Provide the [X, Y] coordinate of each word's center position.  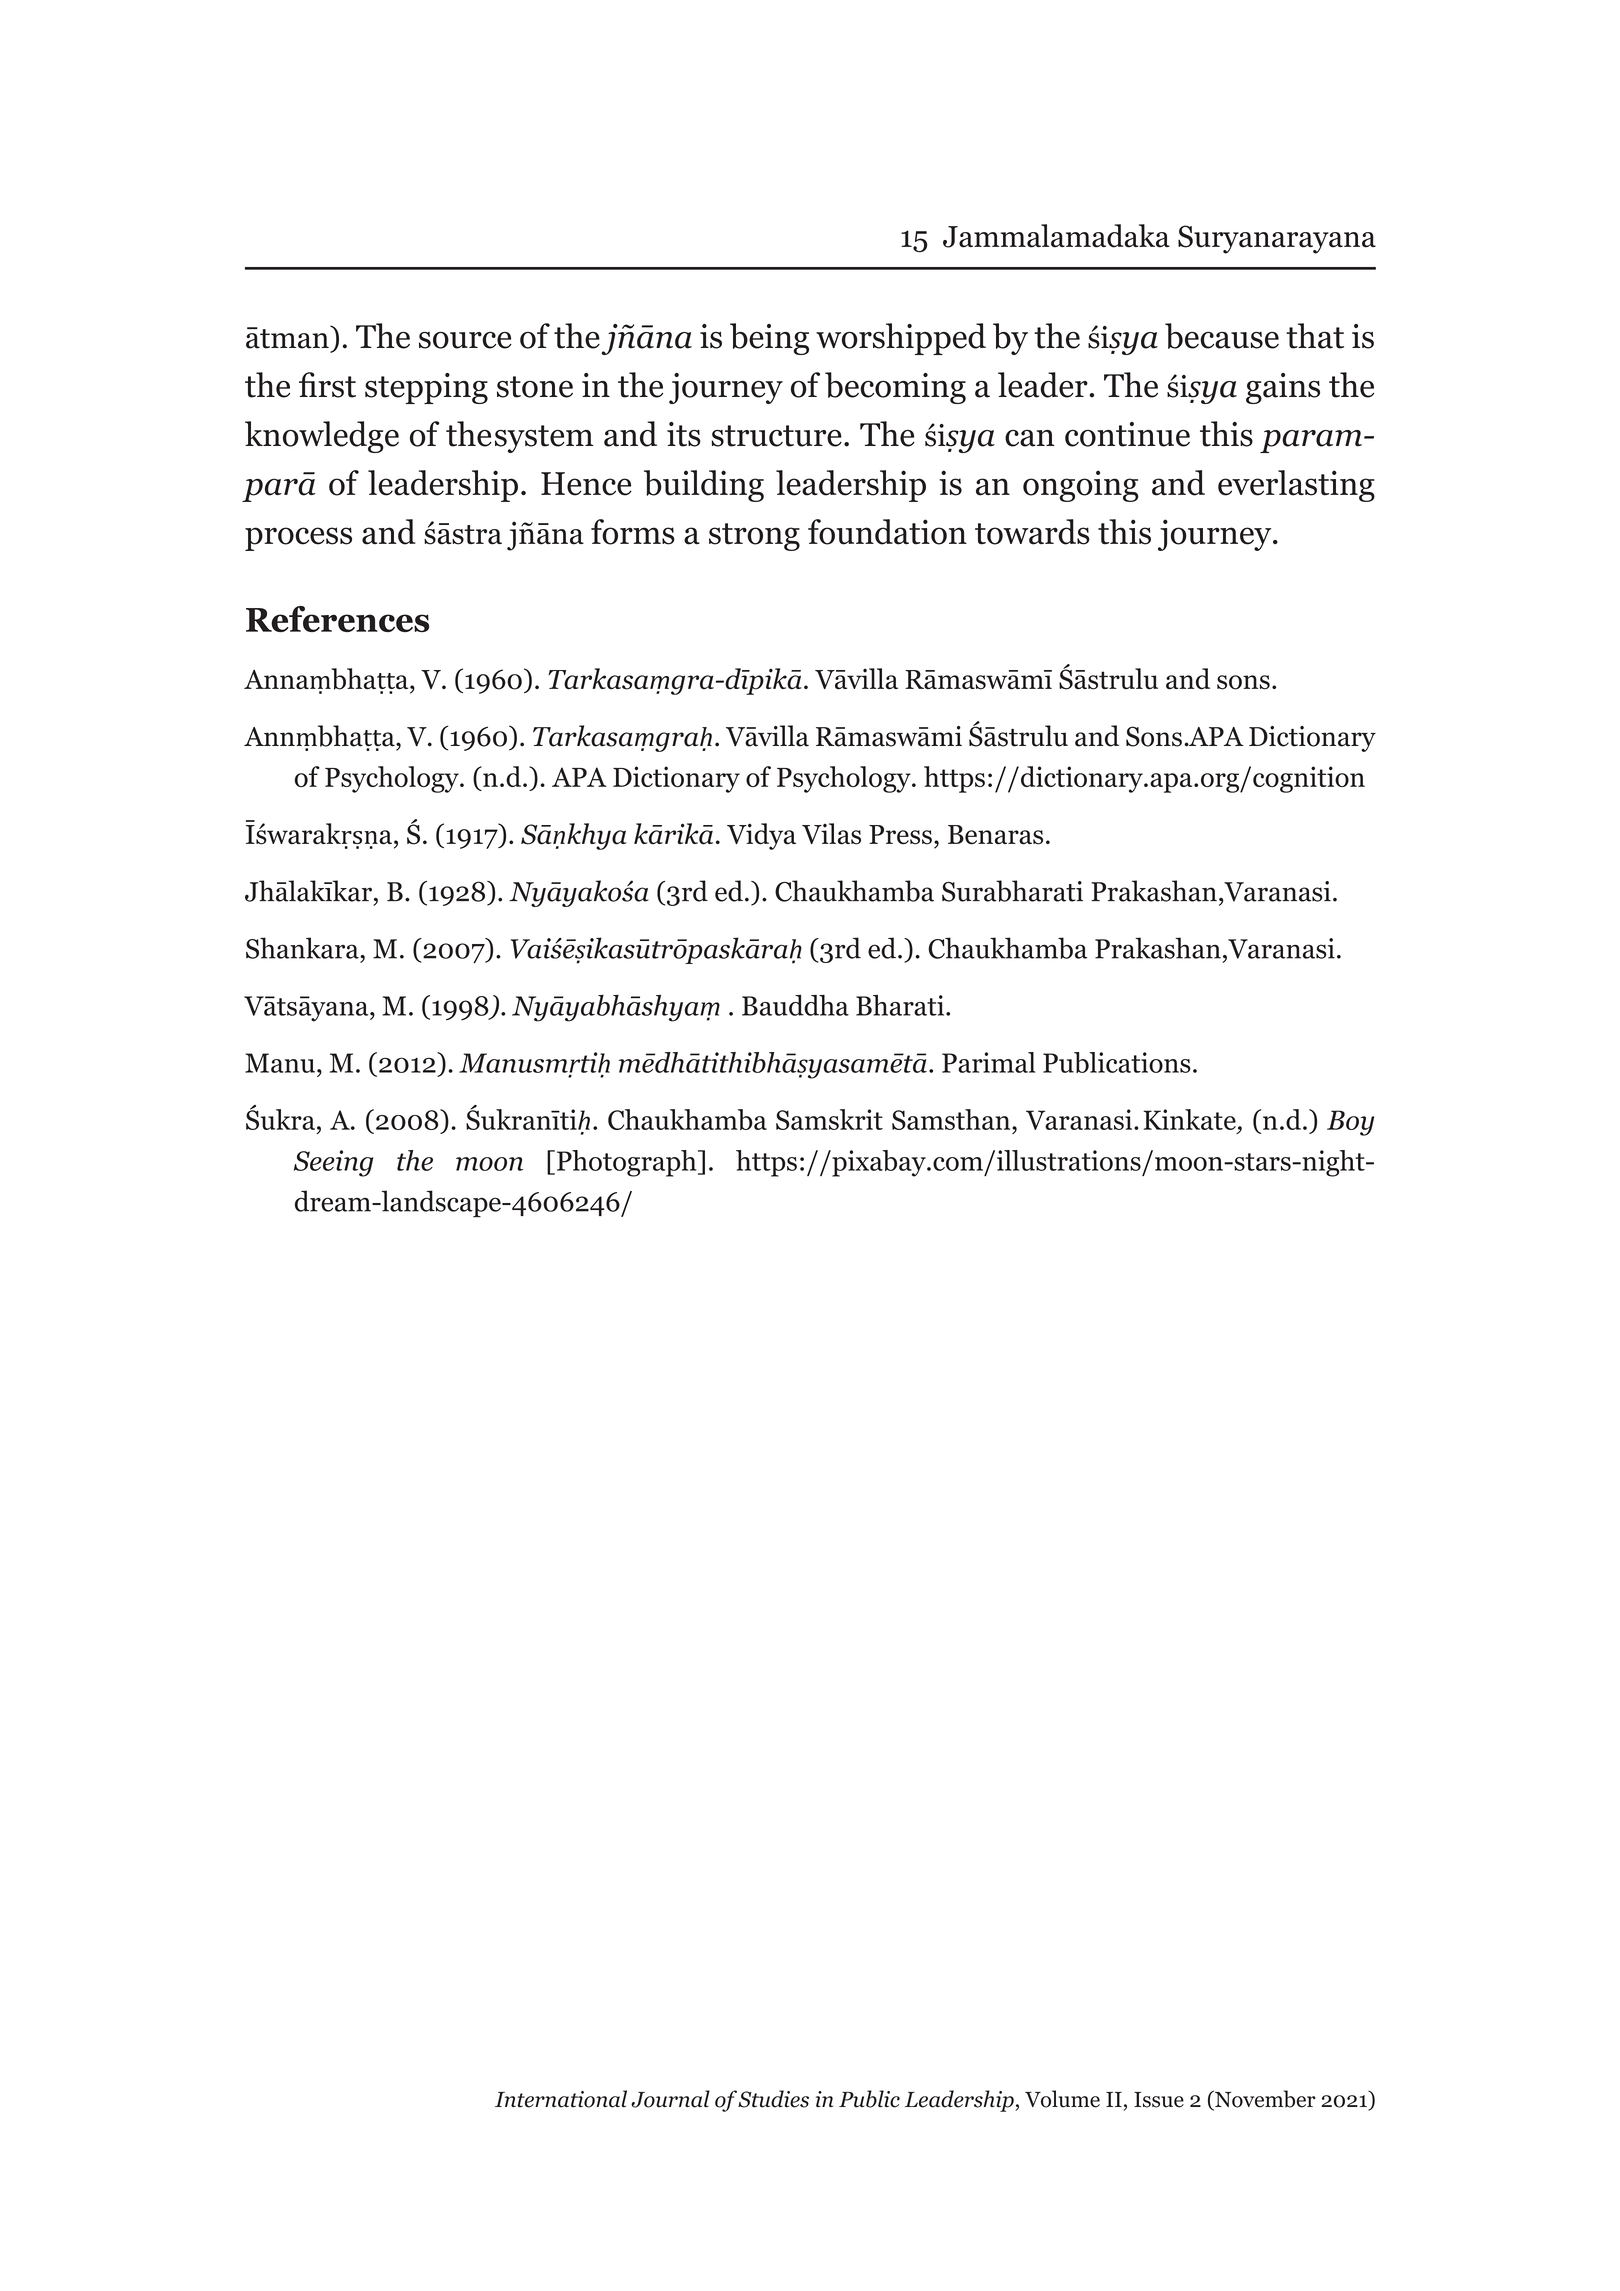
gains [1283, 388]
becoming [895, 388]
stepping [426, 388]
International [561, 2099]
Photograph [626, 1163]
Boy [1350, 1123]
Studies [773, 2099]
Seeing [333, 1163]
